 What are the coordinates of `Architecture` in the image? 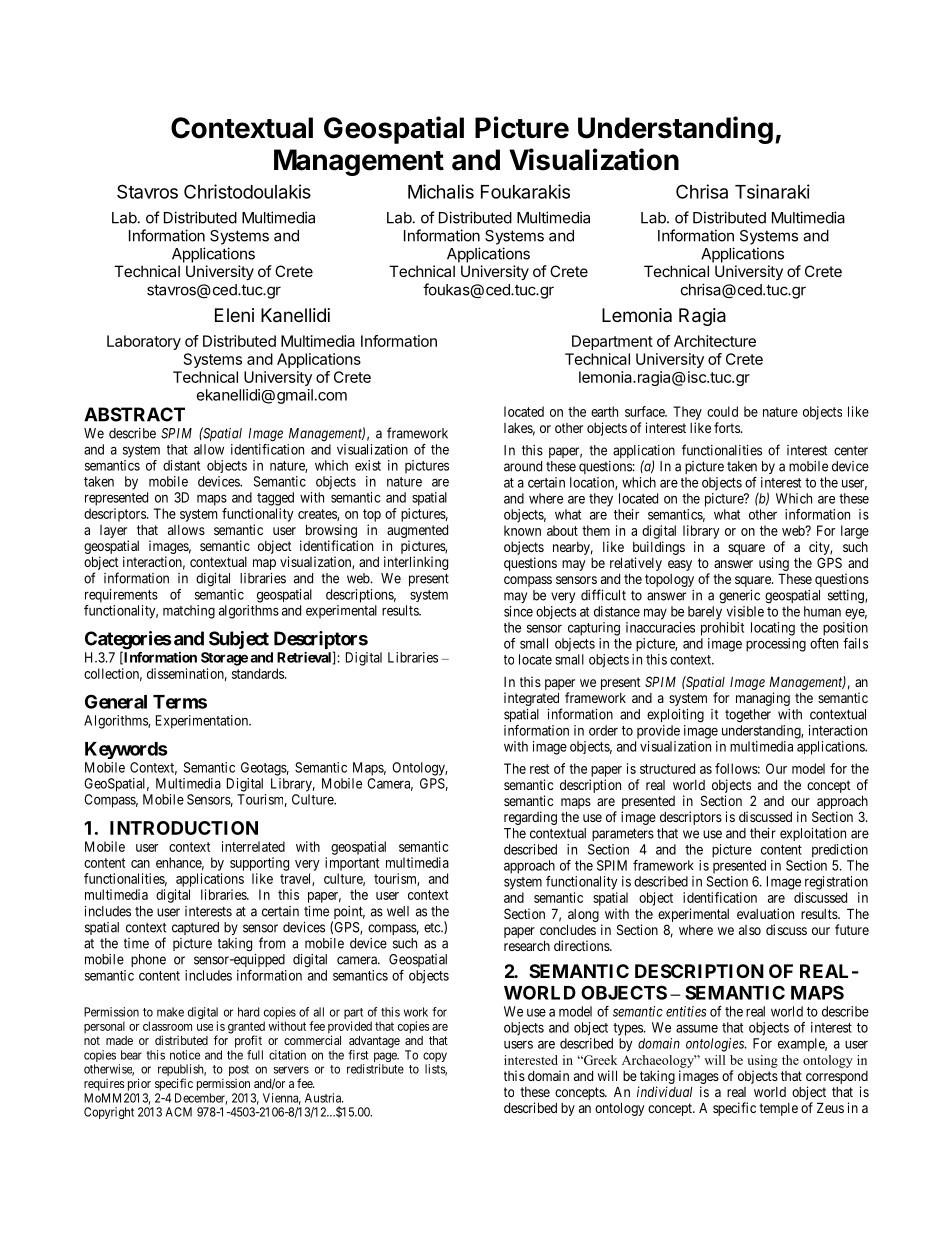 It's located at (715, 341).
